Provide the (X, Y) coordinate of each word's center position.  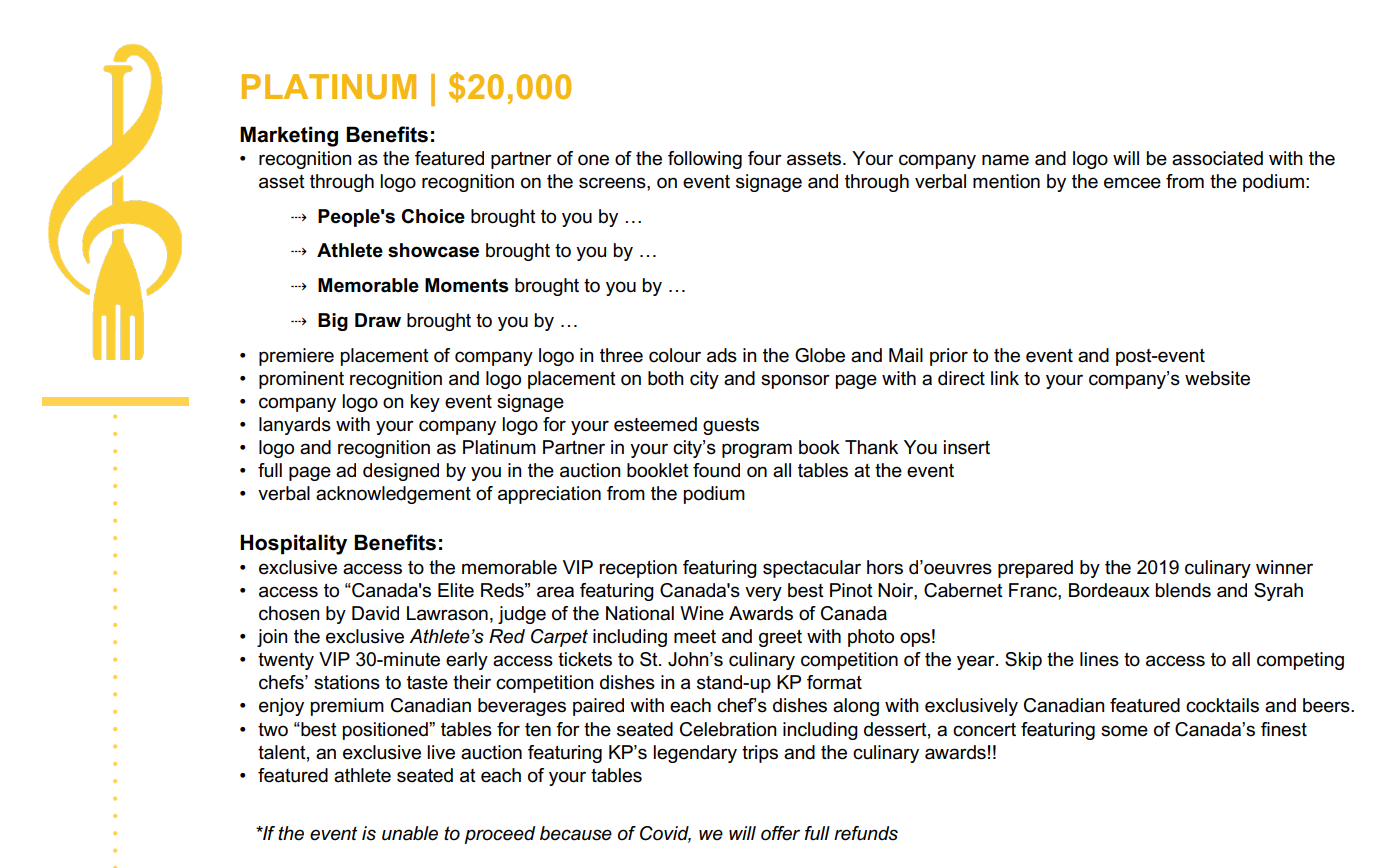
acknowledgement (393, 495)
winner (1284, 567)
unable (410, 833)
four (765, 158)
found (716, 470)
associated (1217, 158)
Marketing (289, 136)
